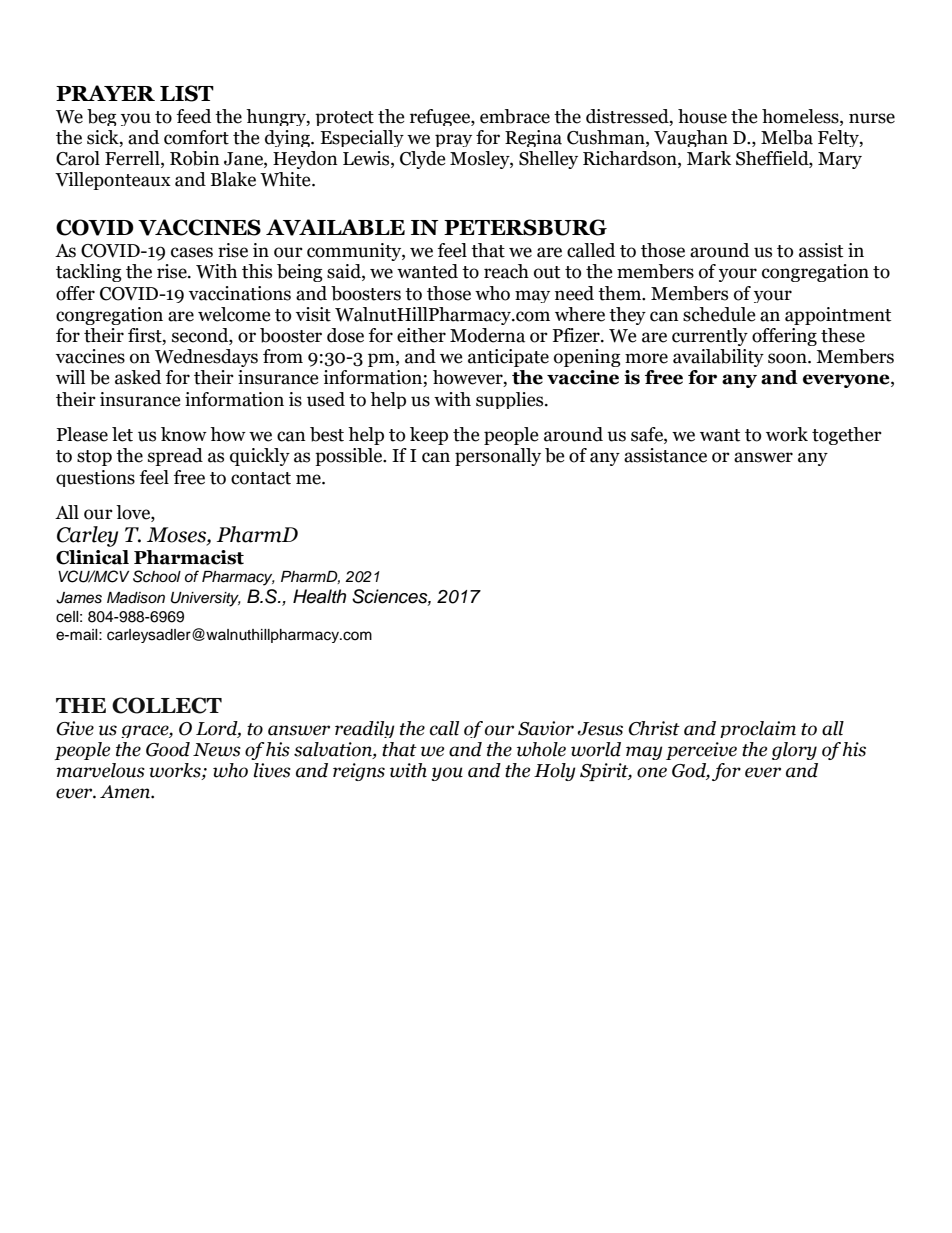  I want to click on Health, so click(319, 596).
